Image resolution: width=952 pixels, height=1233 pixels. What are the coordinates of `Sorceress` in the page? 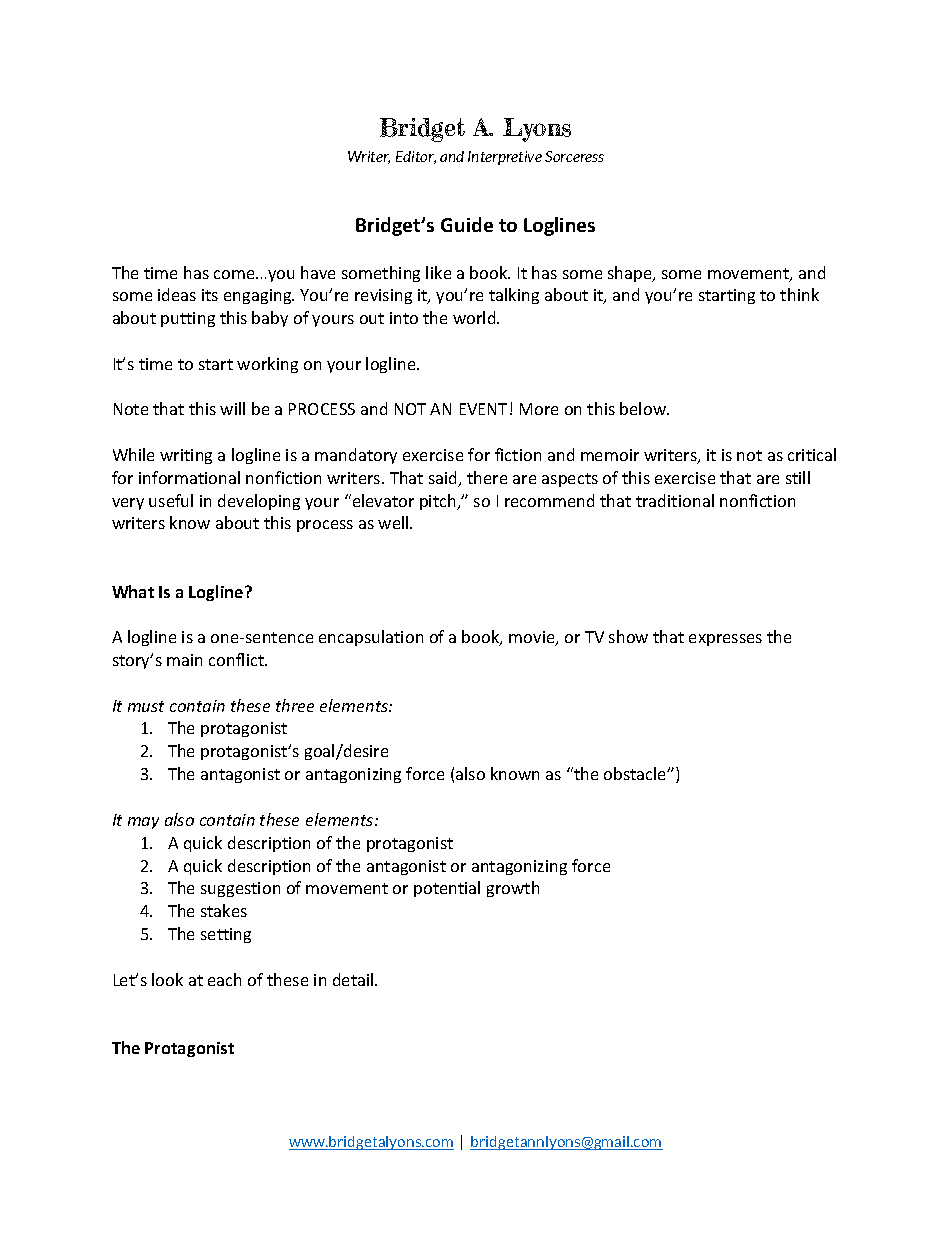 It's located at (574, 156).
